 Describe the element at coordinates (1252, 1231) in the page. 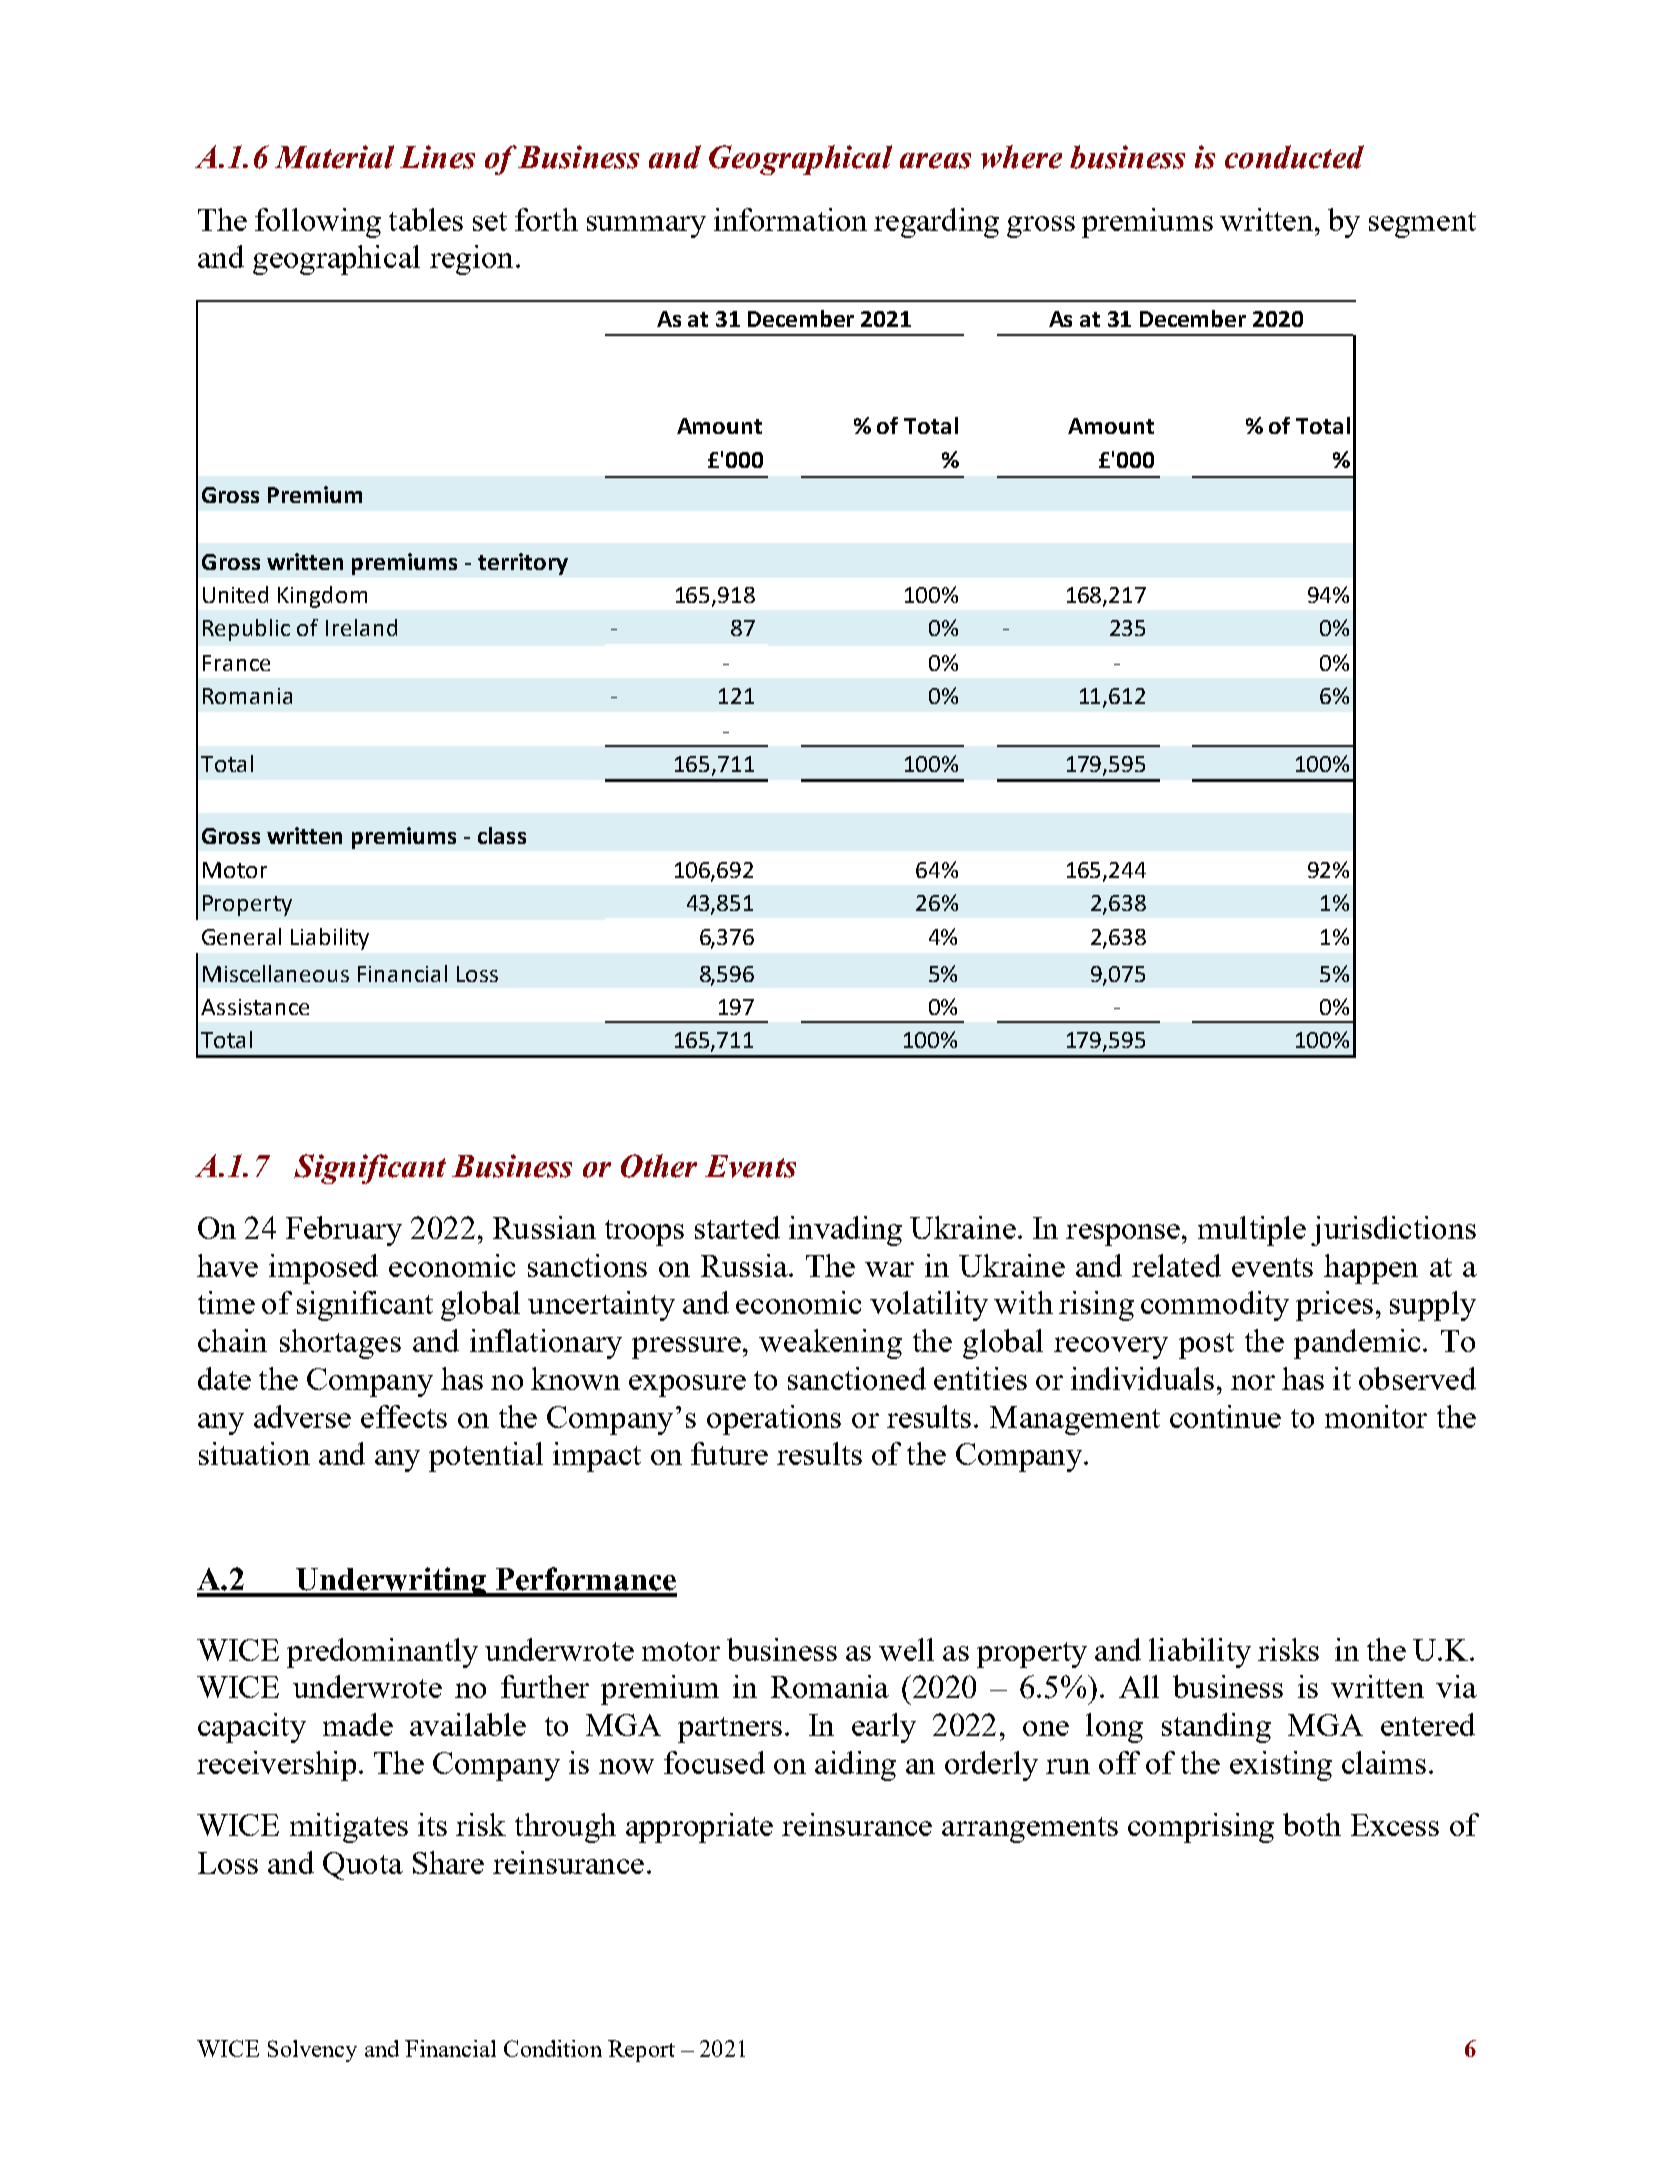

I see `multiple` at that location.
